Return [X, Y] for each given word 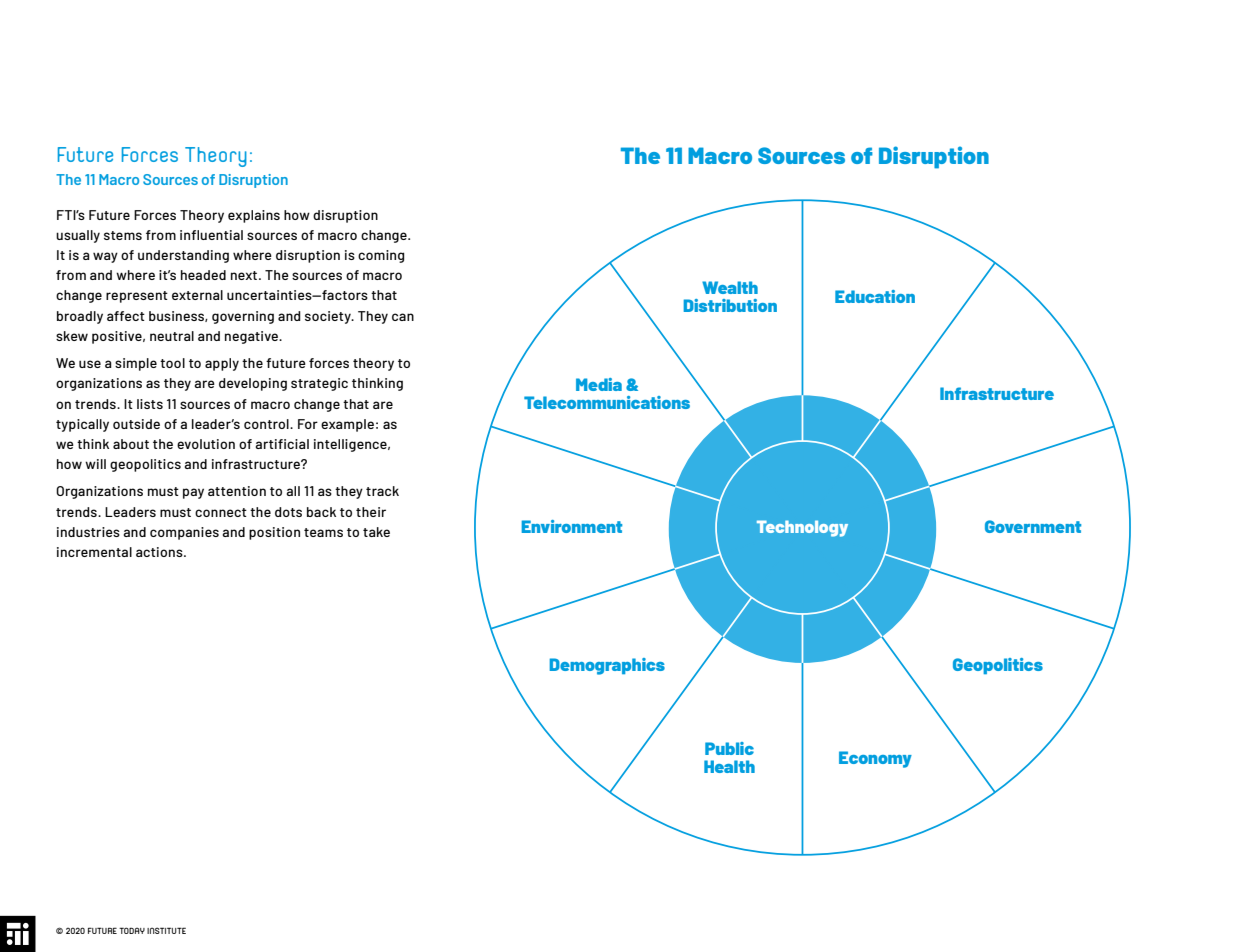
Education [875, 296]
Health [729, 766]
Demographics [607, 666]
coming [381, 256]
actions [160, 552]
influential [211, 235]
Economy [875, 759]
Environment [572, 526]
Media [599, 384]
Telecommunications [607, 402]
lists [150, 404]
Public [729, 748]
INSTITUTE [166, 930]
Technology [802, 528]
